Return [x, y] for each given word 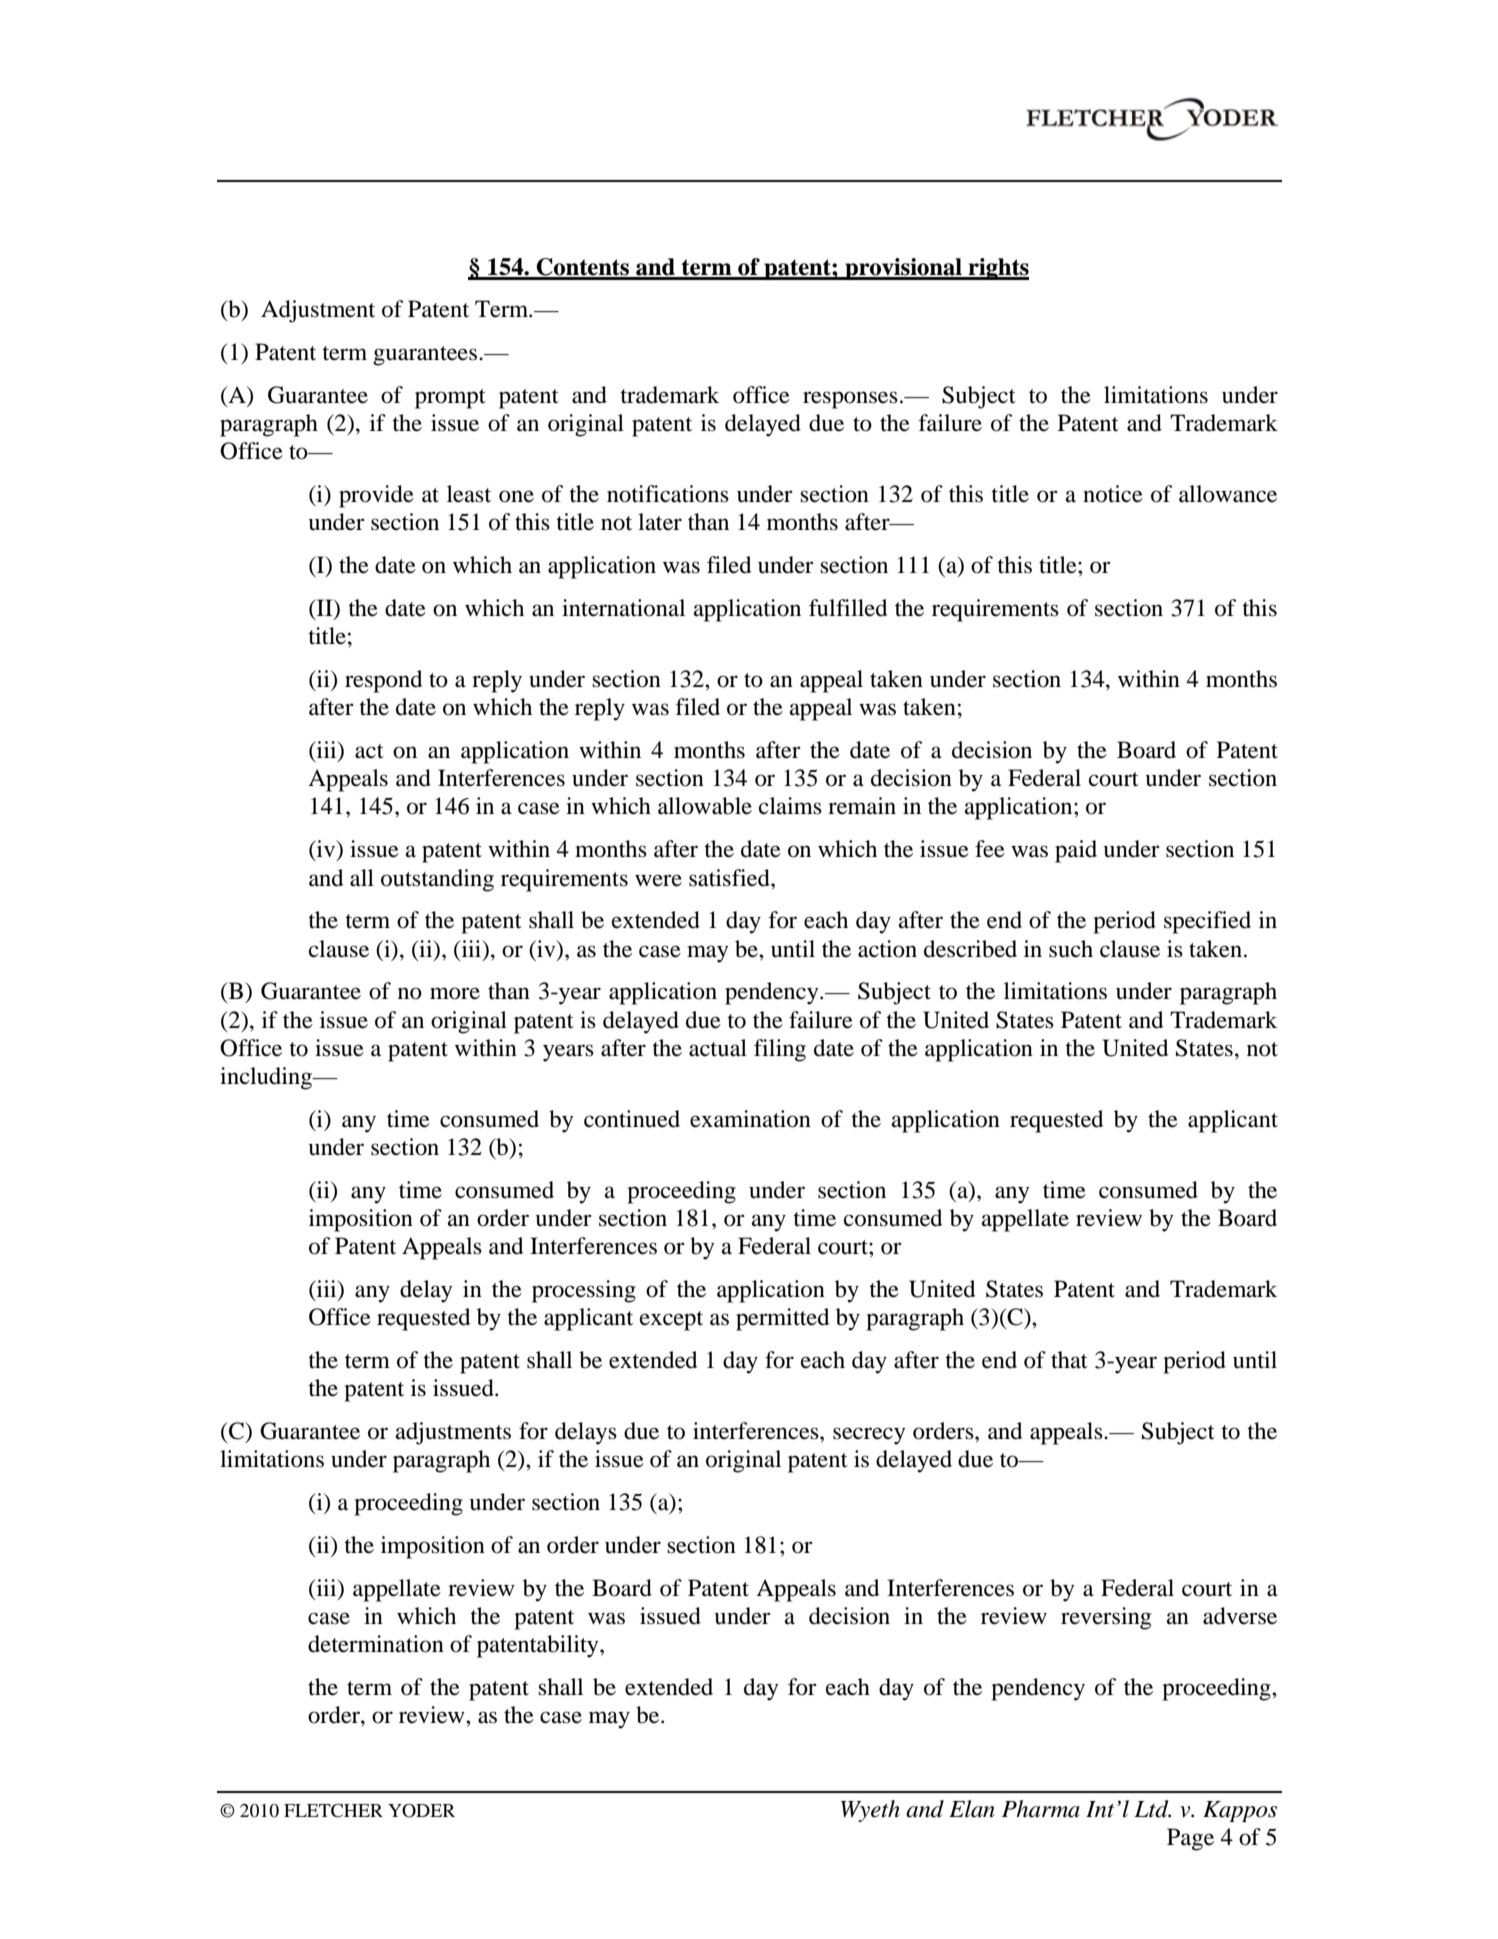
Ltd [1152, 1809]
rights [998, 269]
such [1071, 949]
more [455, 993]
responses [850, 400]
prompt [450, 399]
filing [780, 1050]
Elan [972, 1809]
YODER [421, 1811]
